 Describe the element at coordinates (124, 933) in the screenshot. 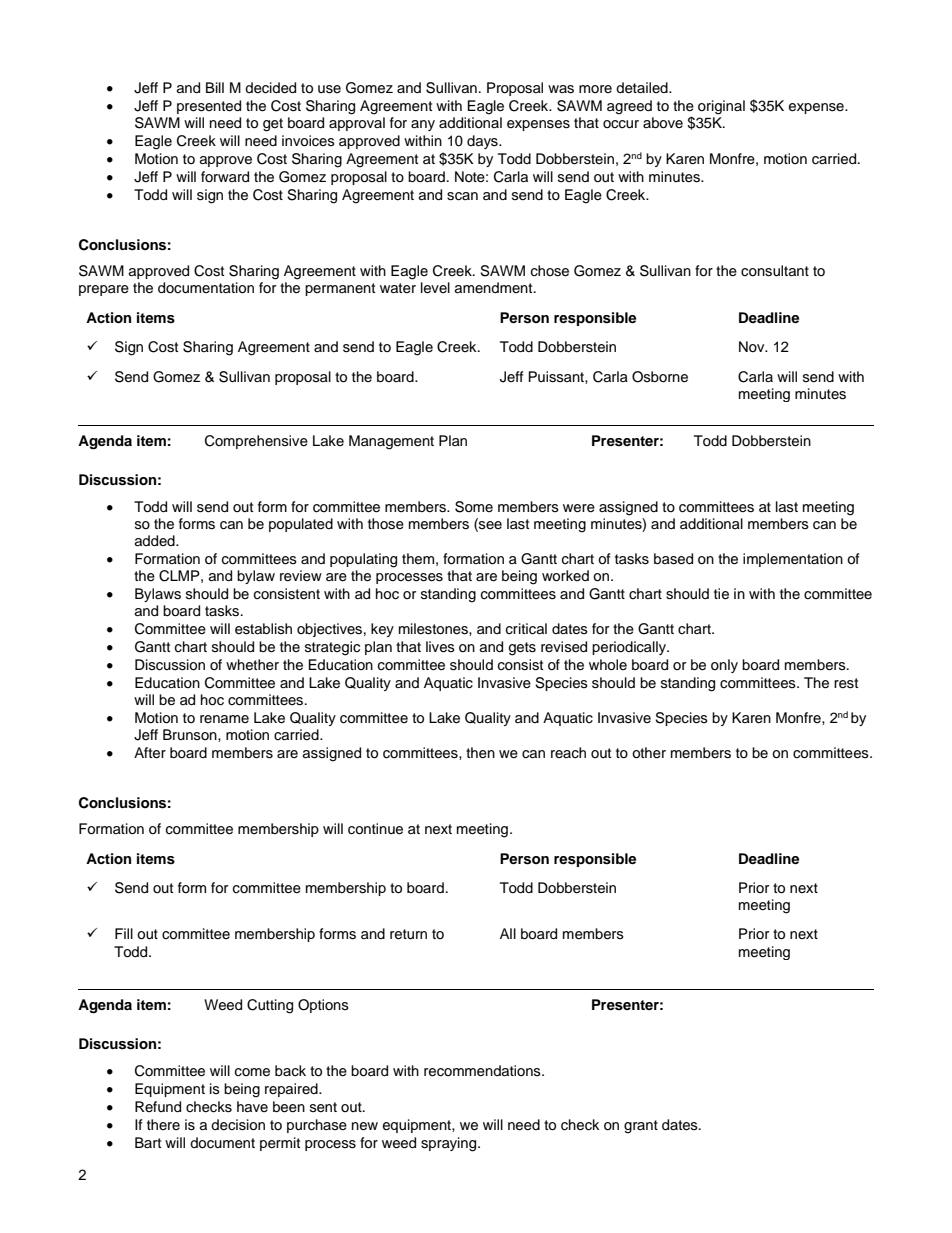

I see `Fill` at that location.
